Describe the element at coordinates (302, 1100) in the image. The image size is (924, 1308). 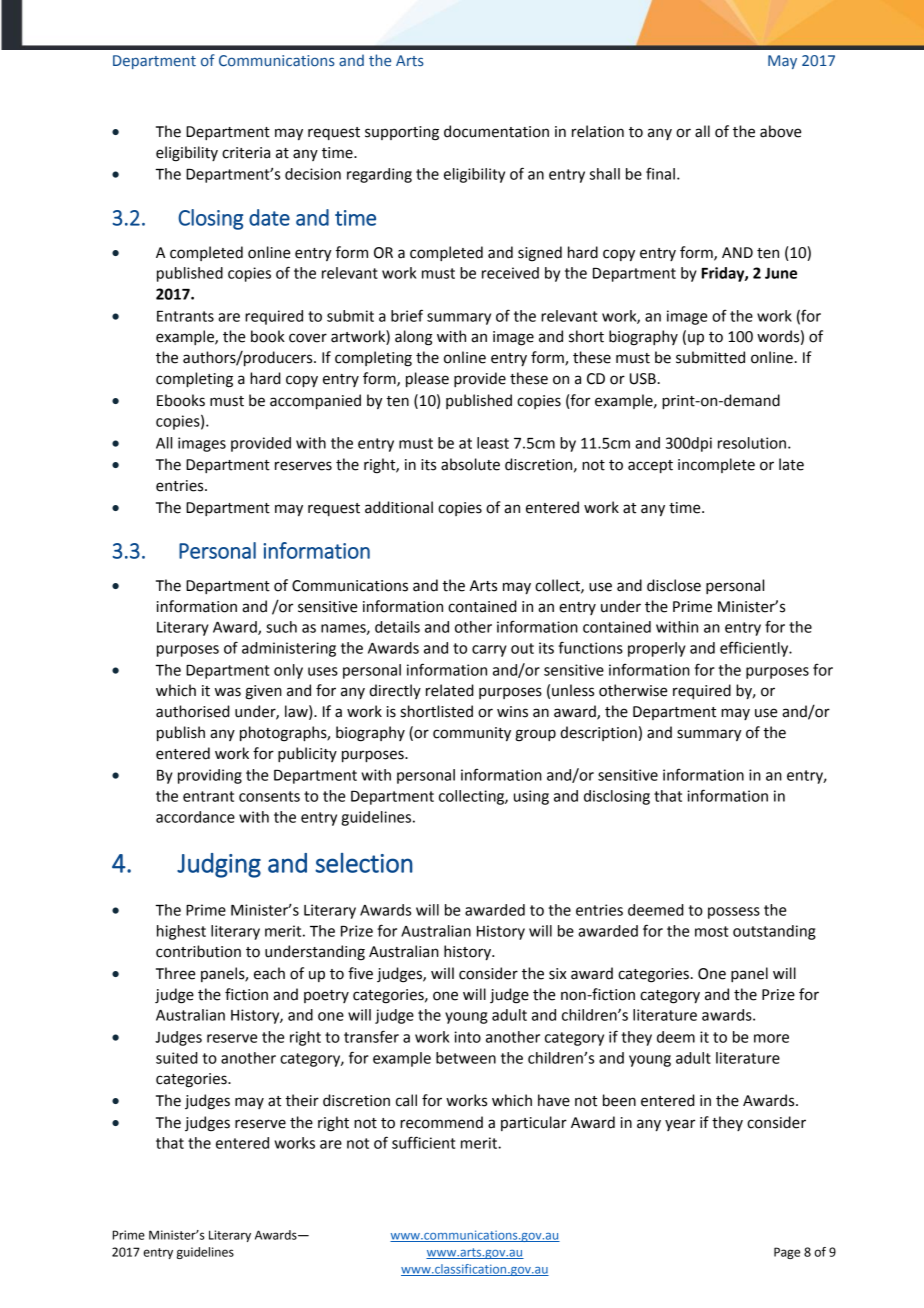
I see `their` at that location.
